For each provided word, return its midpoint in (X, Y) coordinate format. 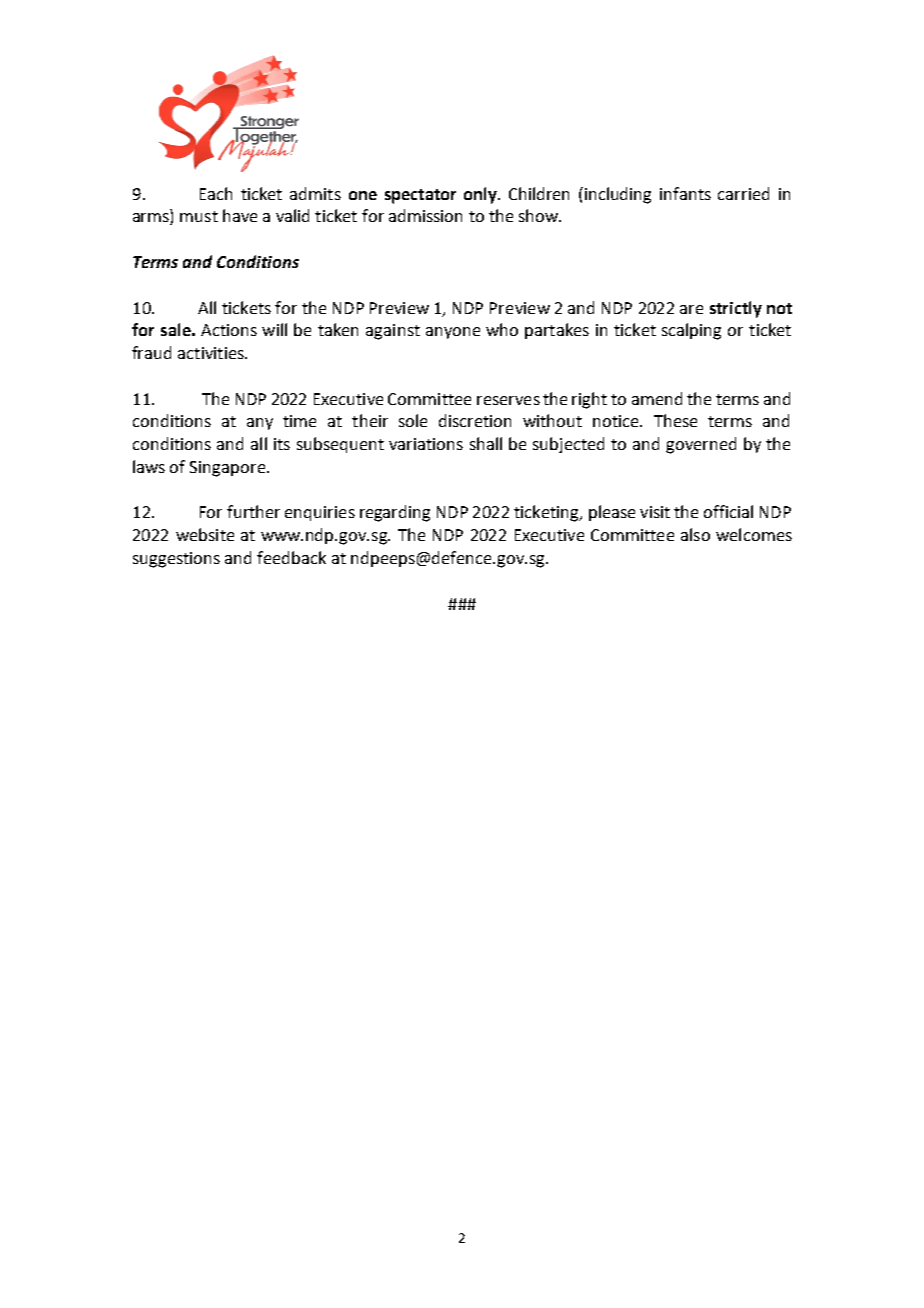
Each (216, 193)
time (299, 421)
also (695, 534)
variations (426, 444)
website (205, 534)
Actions (229, 330)
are (691, 309)
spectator (420, 196)
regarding (395, 513)
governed (701, 445)
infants (685, 193)
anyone (453, 333)
